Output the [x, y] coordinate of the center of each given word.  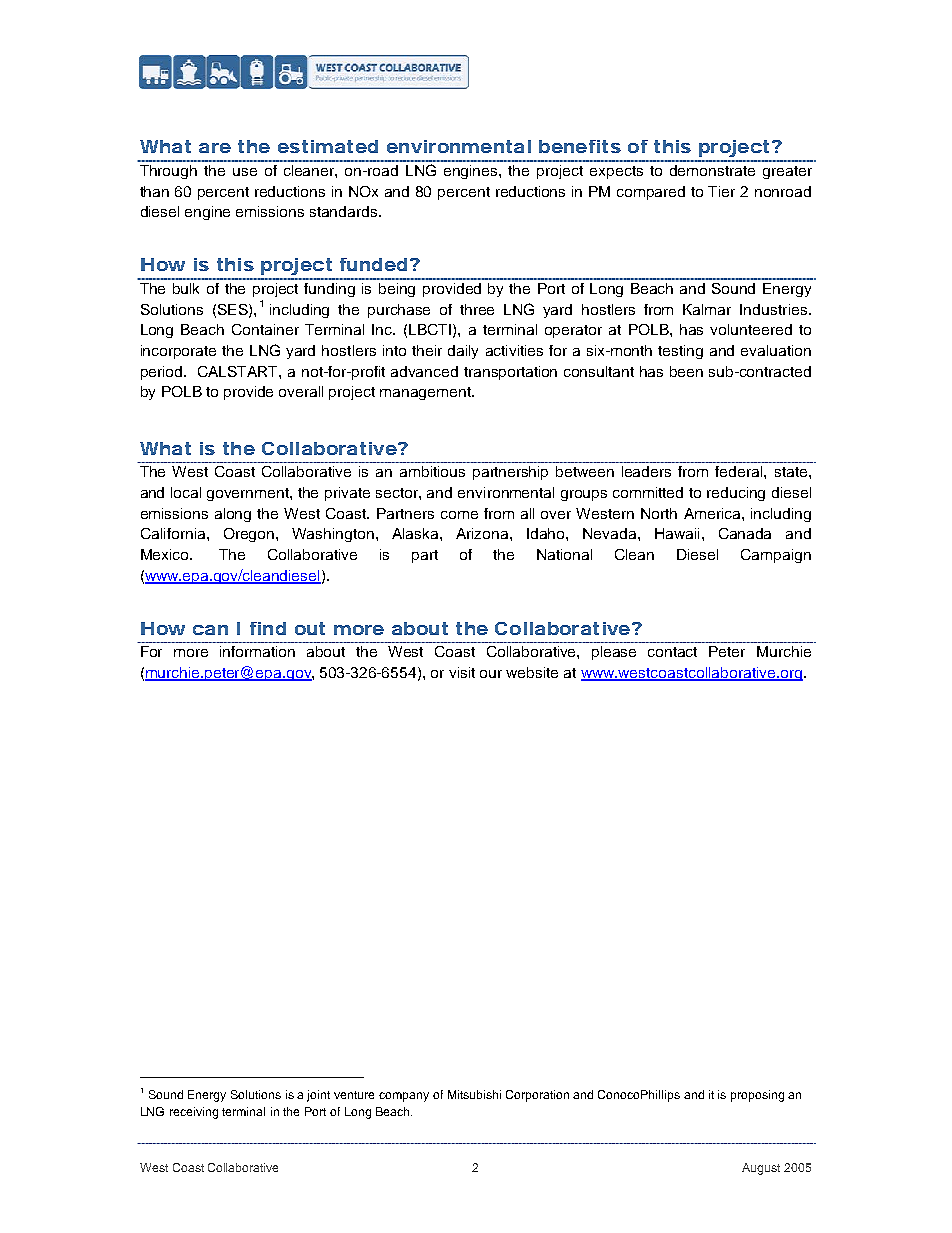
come [459, 515]
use [245, 172]
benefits [580, 146]
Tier [721, 191]
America [713, 513]
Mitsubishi [474, 1094]
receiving [194, 1113]
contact [672, 652]
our [491, 674]
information [257, 651]
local [186, 492]
